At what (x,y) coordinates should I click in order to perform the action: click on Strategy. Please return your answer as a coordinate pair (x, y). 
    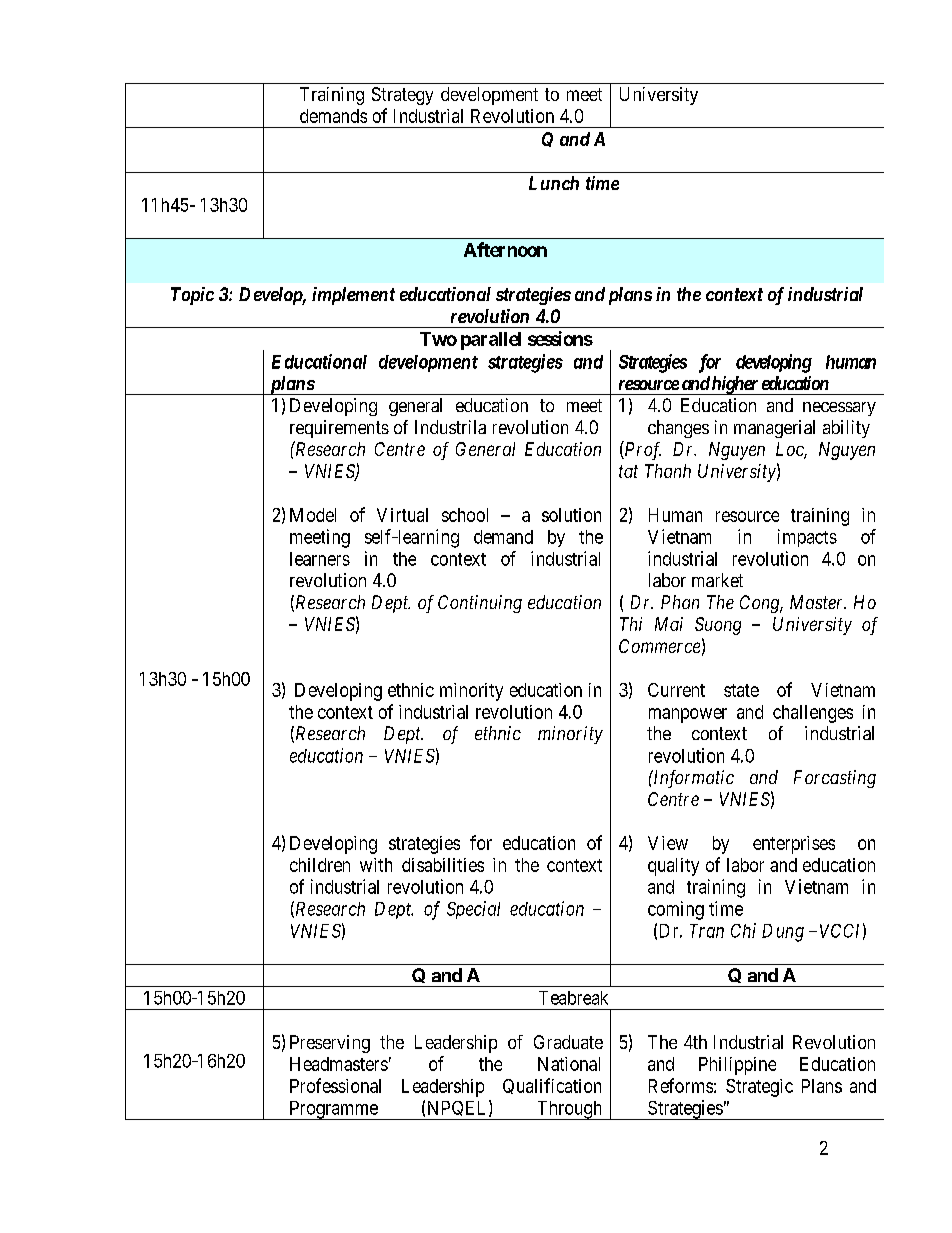
    Looking at the image, I should click on (402, 96).
